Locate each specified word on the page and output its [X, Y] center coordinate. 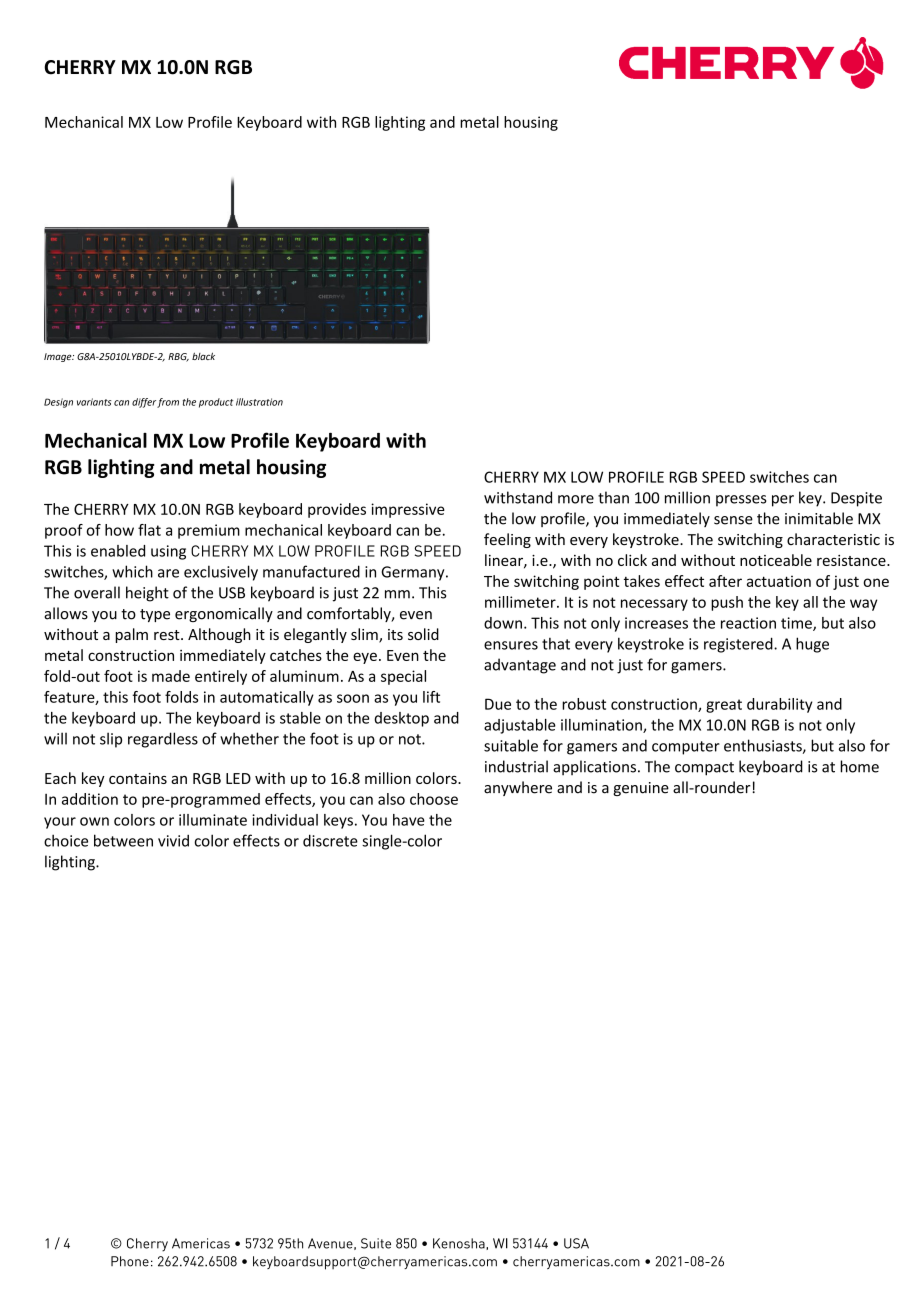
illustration [259, 402]
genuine [641, 789]
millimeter [521, 602]
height [147, 594]
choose [434, 799]
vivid [173, 840]
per [783, 501]
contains [138, 778]
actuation [779, 581]
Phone [130, 1261]
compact [704, 769]
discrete [330, 840]
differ [144, 403]
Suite [376, 1243]
